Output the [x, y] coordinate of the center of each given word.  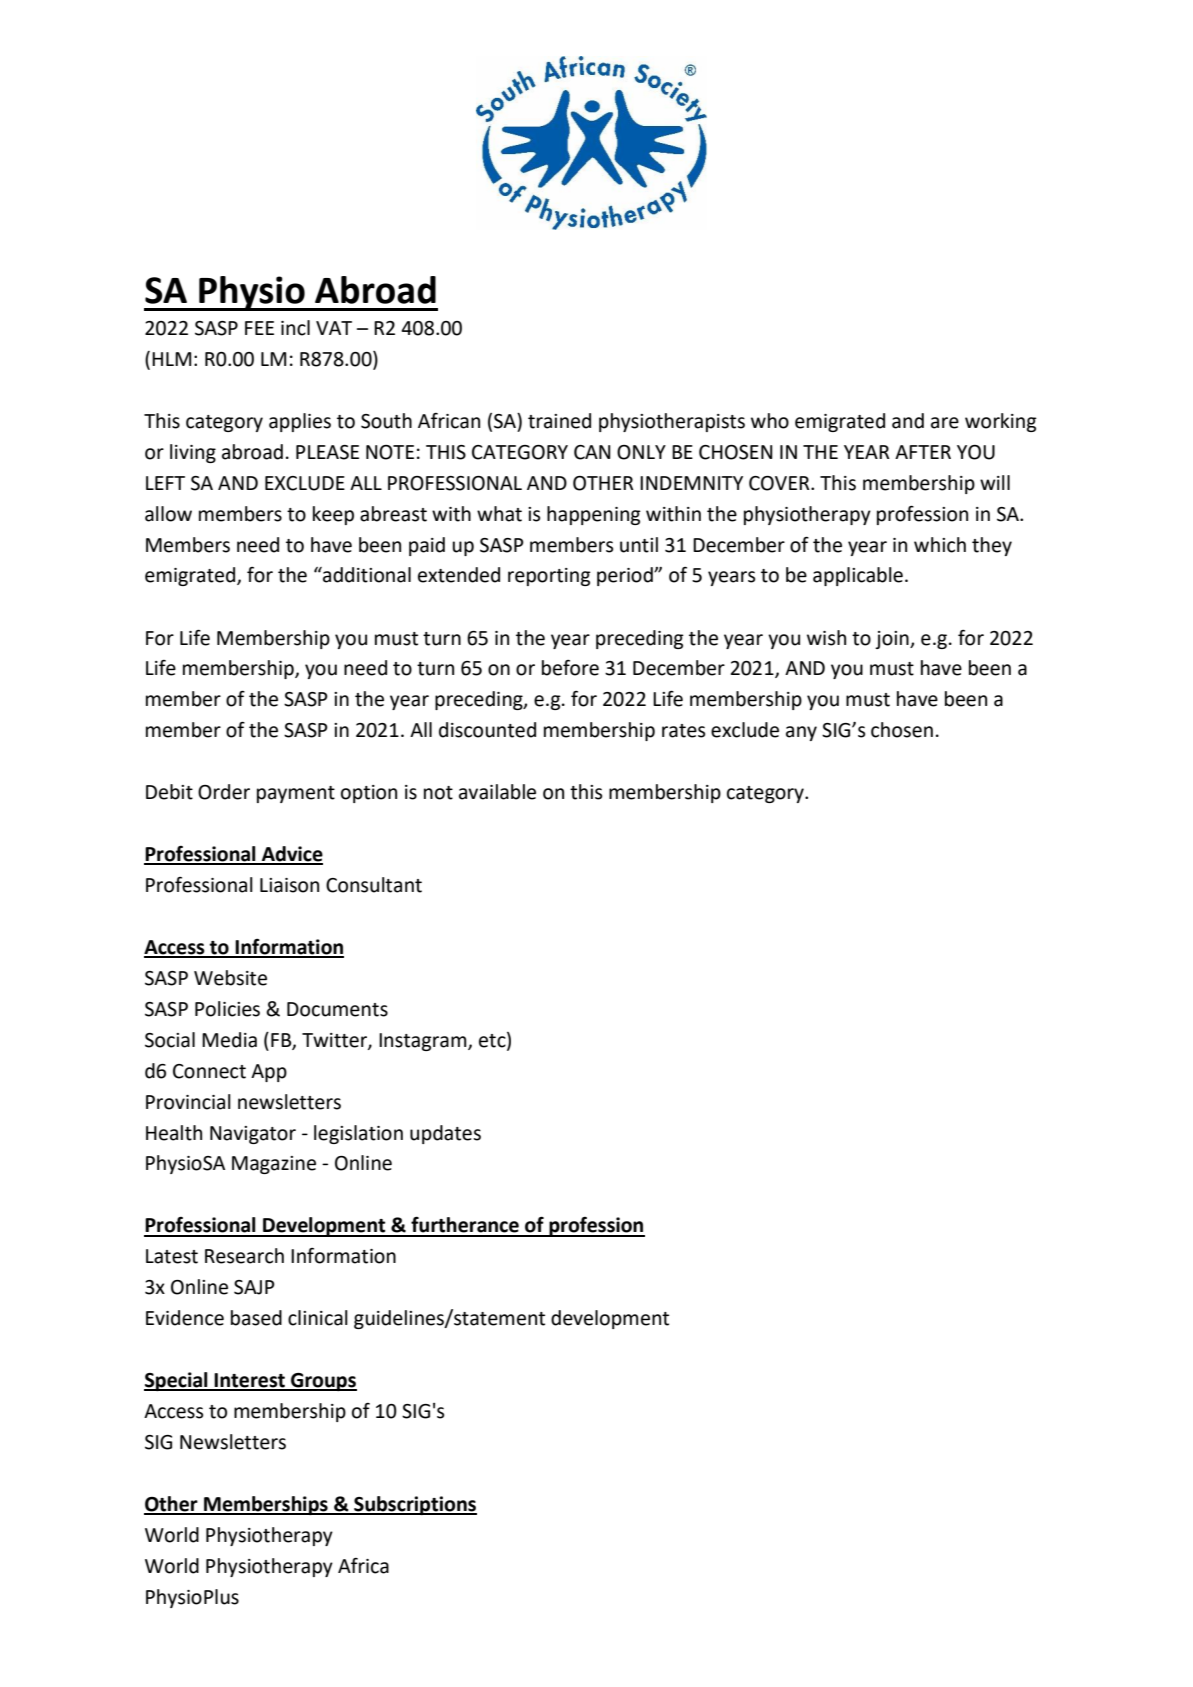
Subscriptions [414, 1505]
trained [559, 421]
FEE [259, 328]
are [945, 423]
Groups [323, 1382]
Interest [250, 1381]
